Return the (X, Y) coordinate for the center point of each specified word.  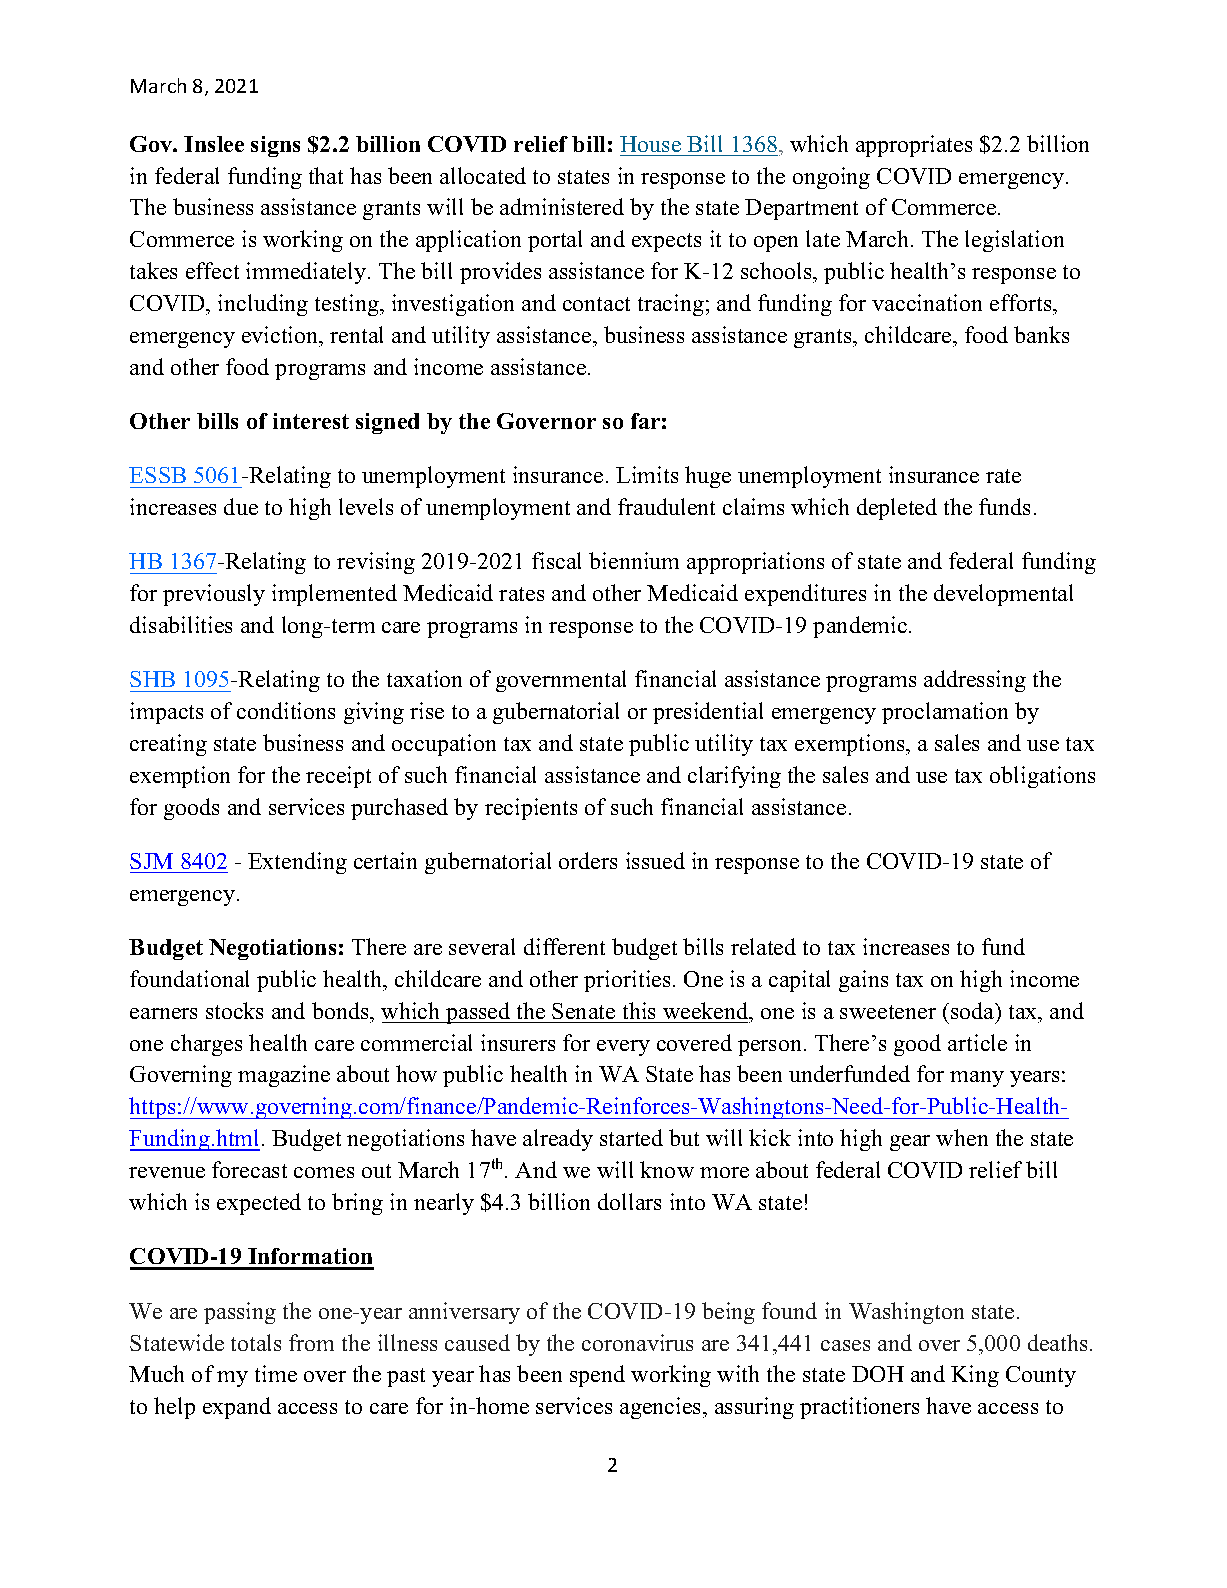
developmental (1003, 595)
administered (562, 206)
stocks (234, 1010)
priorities (627, 981)
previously (214, 595)
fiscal (556, 560)
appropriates (914, 146)
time (276, 1373)
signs (275, 146)
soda (974, 1010)
